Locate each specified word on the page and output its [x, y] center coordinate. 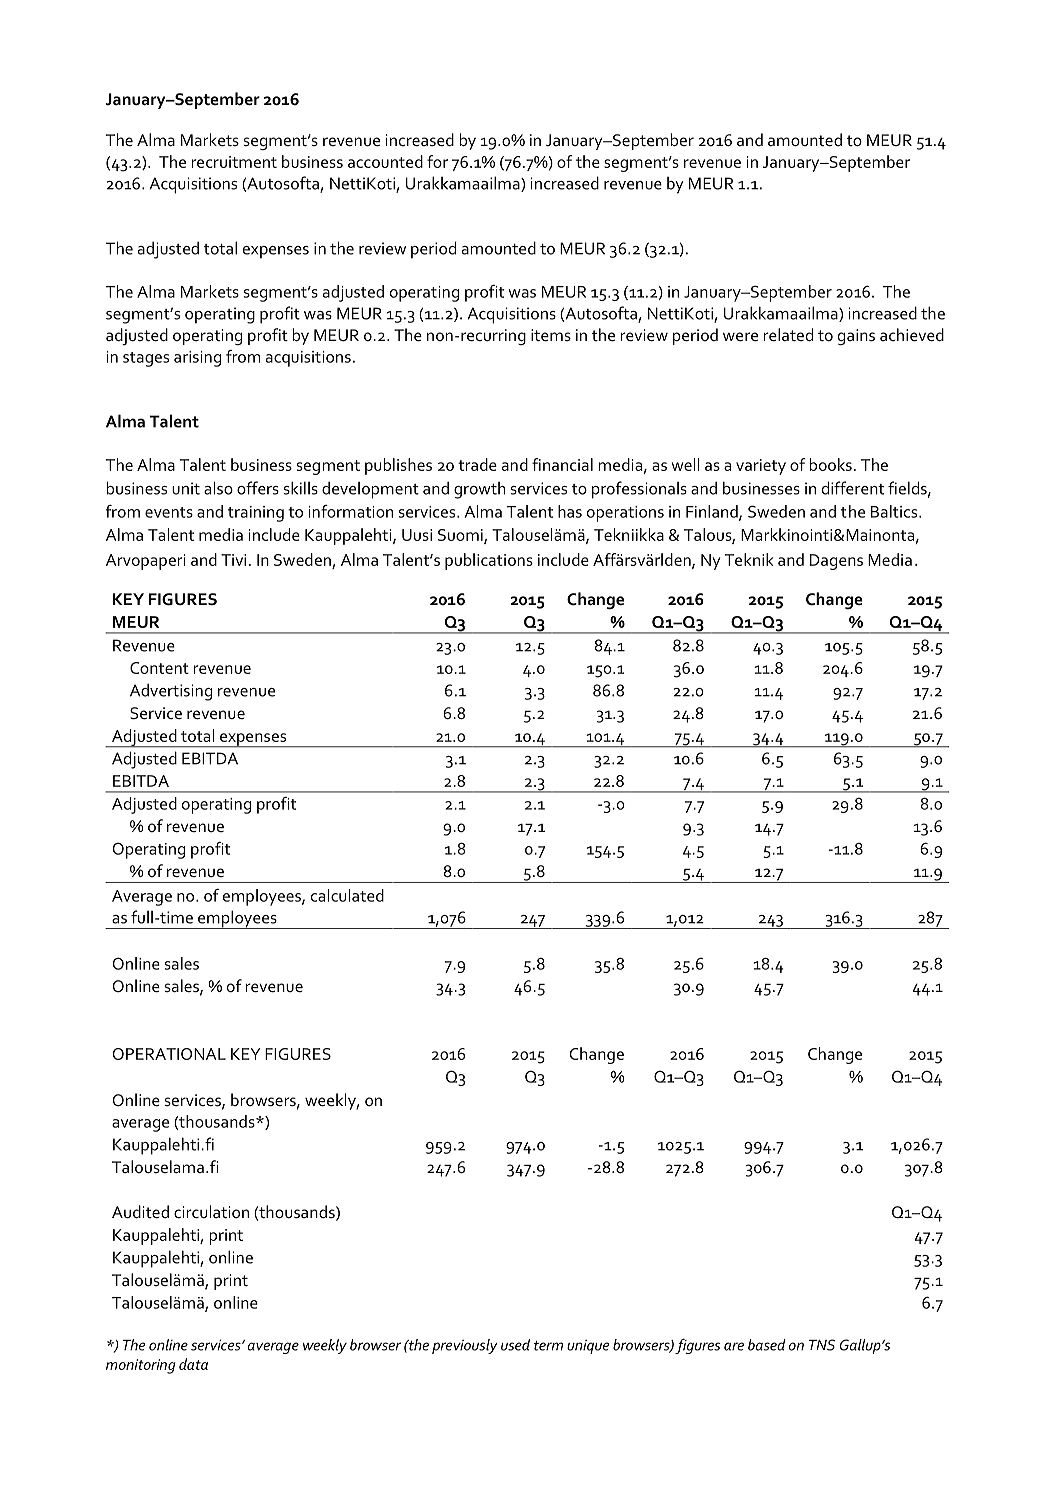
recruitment [234, 162]
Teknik [749, 559]
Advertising [171, 692]
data [193, 1364]
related [788, 335]
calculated [347, 895]
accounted [385, 161]
